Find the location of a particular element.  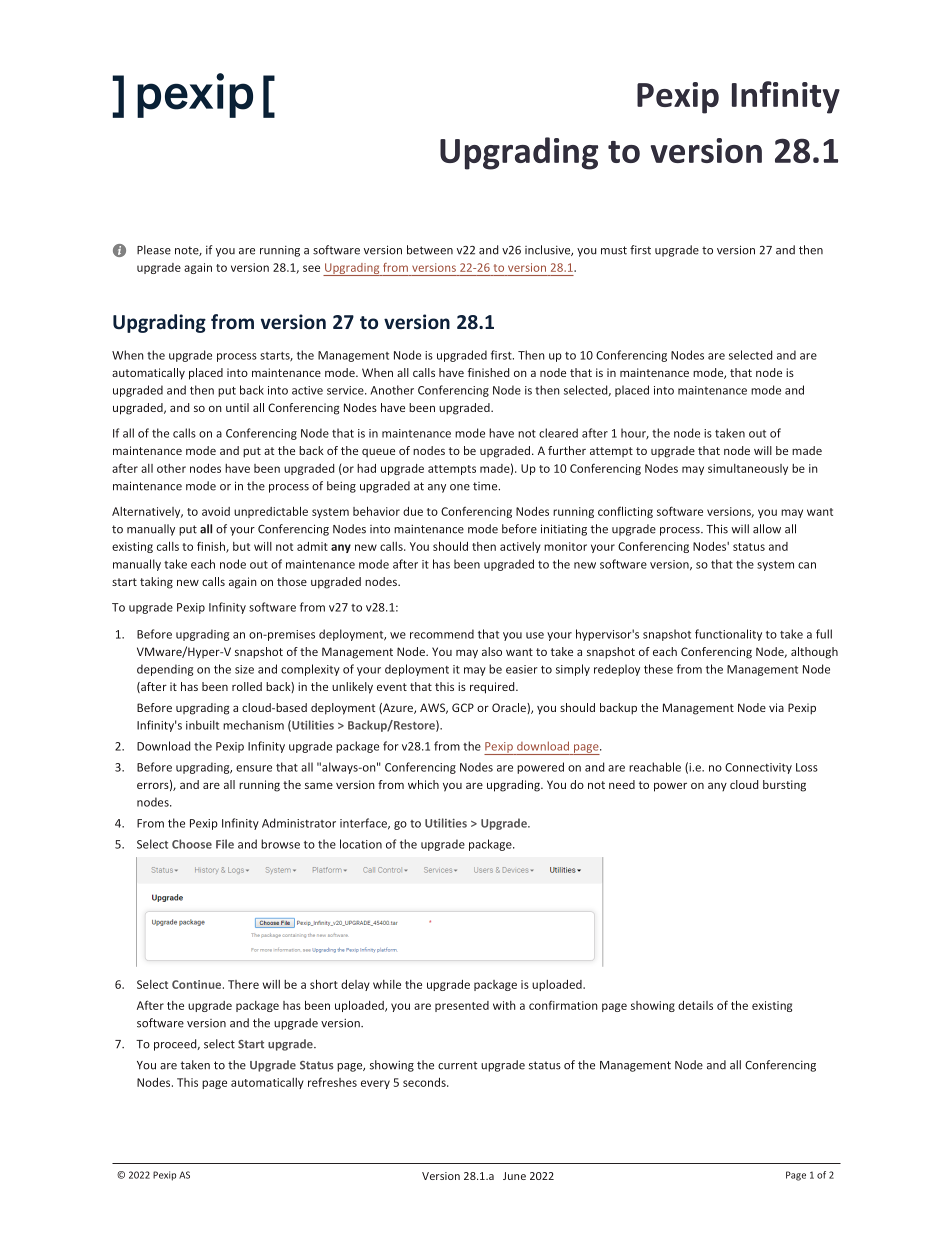

details is located at coordinates (695, 1005).
